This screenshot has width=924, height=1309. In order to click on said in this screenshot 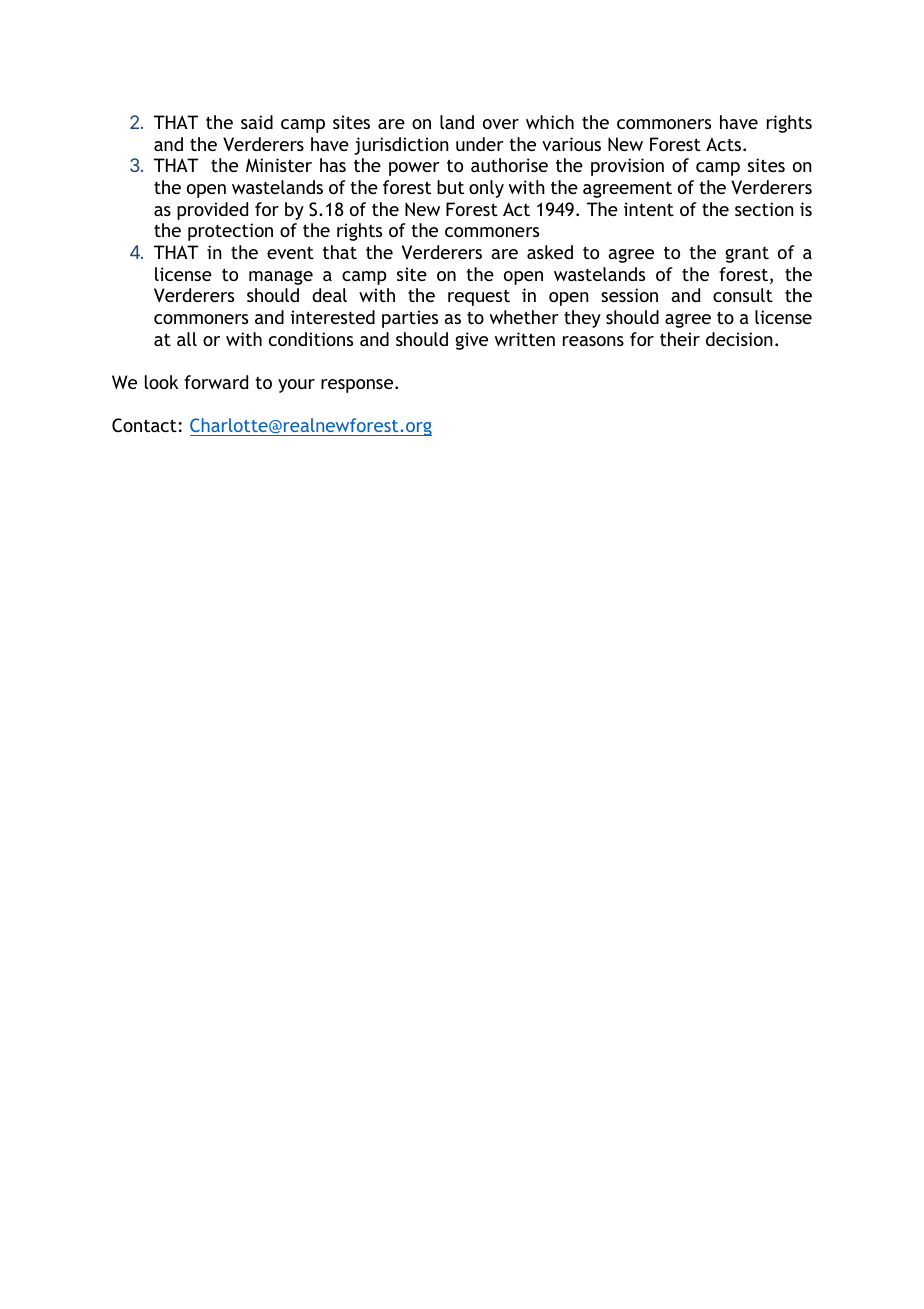, I will do `click(257, 122)`.
